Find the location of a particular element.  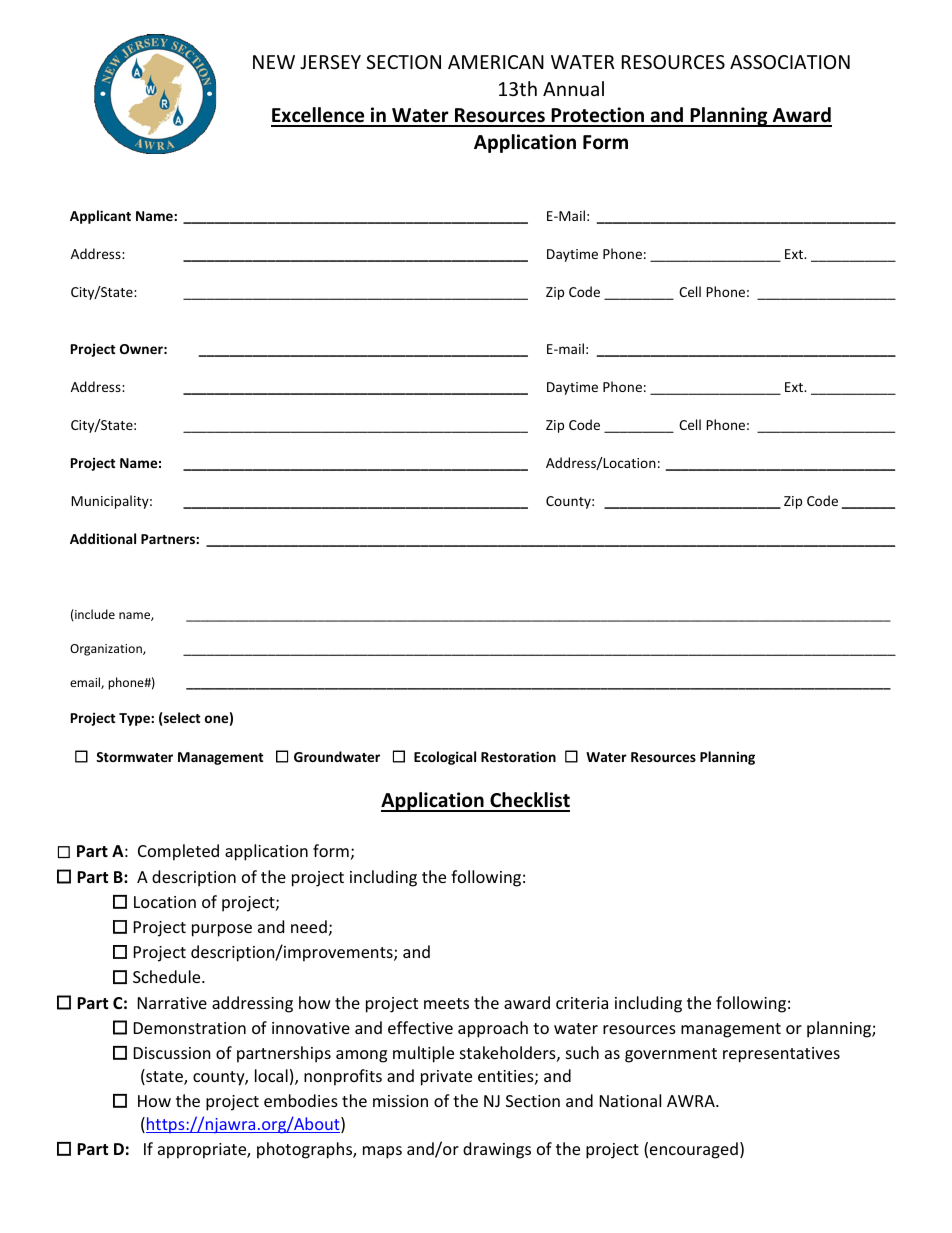

Annual is located at coordinates (573, 88).
